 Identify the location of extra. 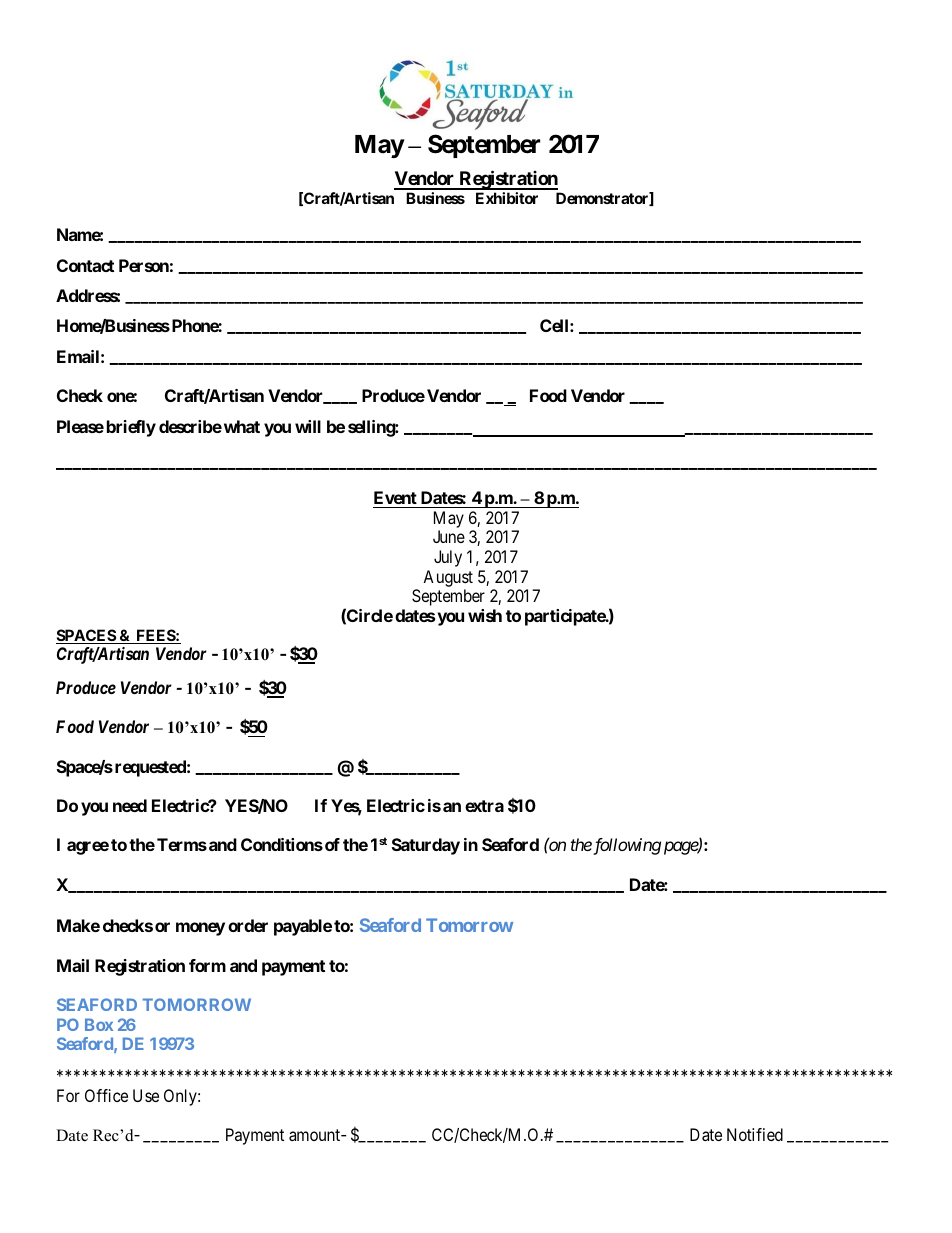
(484, 806).
